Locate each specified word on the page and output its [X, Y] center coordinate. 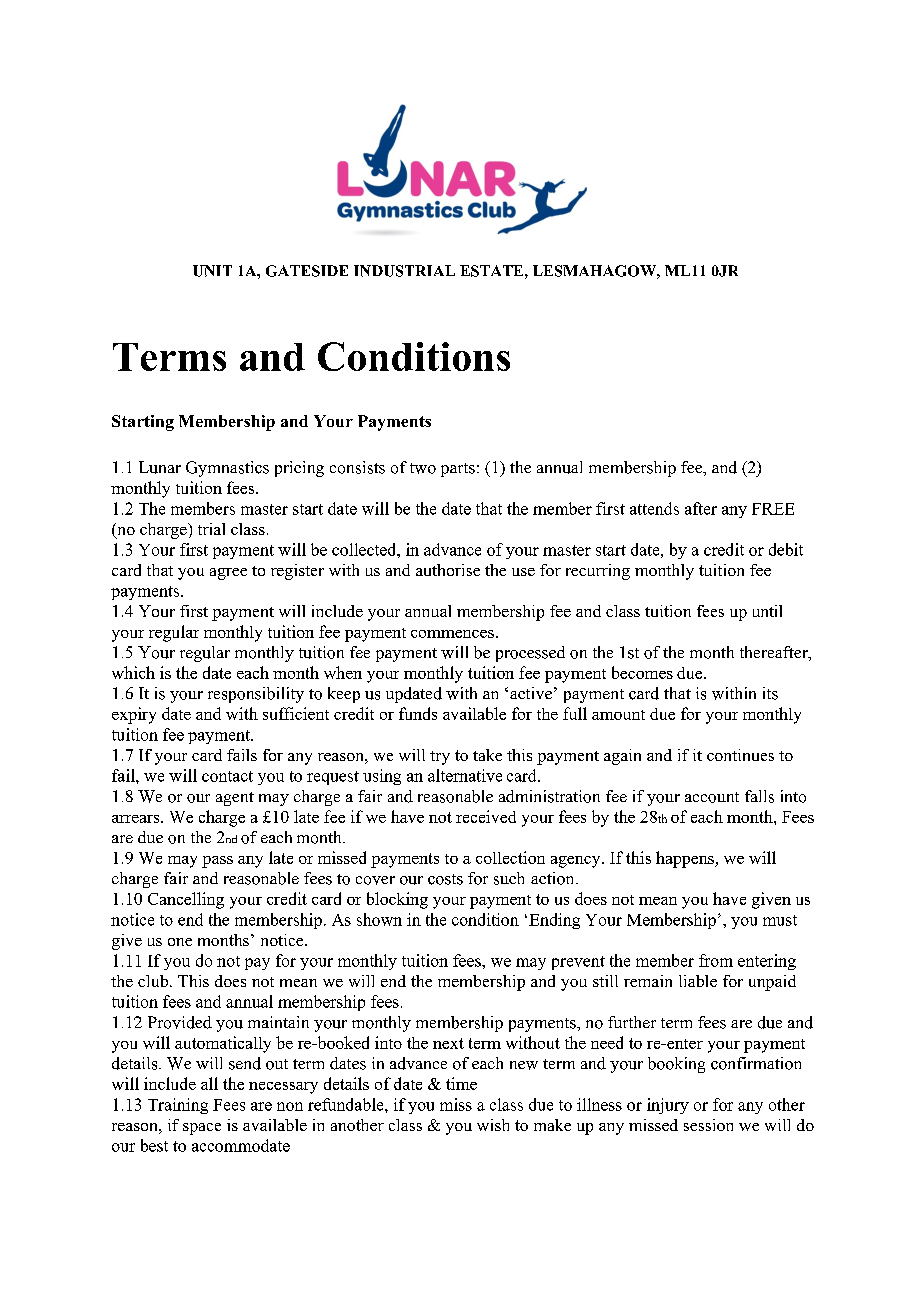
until [767, 611]
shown [379, 919]
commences [452, 634]
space [202, 1129]
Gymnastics [227, 469]
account [712, 797]
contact [227, 776]
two [423, 468]
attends [654, 508]
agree [228, 574]
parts [458, 470]
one [180, 942]
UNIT [212, 271]
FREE [773, 509]
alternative [465, 775]
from [716, 960]
